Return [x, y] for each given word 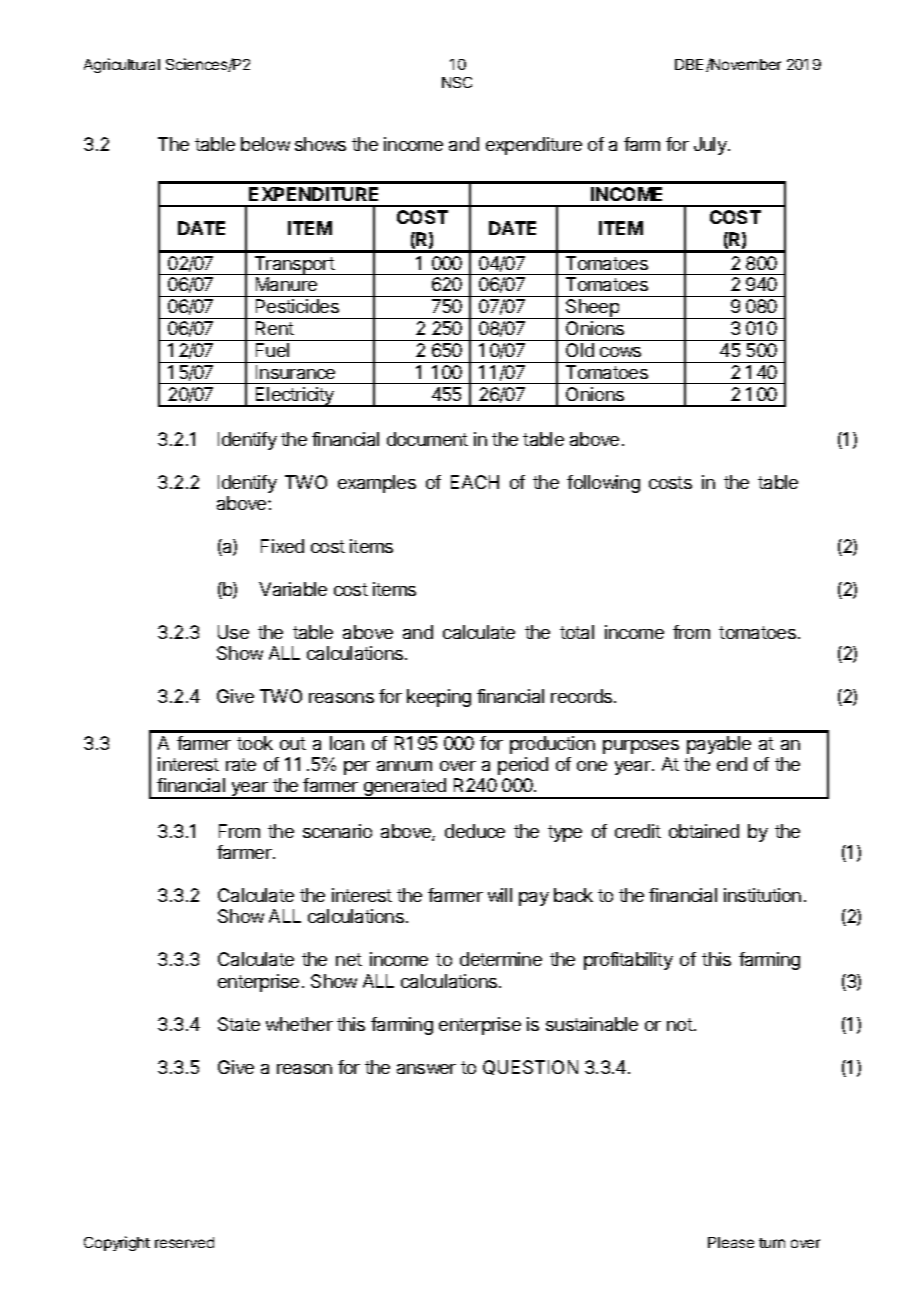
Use [233, 632]
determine [501, 959]
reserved [184, 1242]
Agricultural [122, 65]
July [711, 146]
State [239, 1024]
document [427, 439]
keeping [439, 698]
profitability [628, 961]
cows [620, 352]
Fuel [272, 350]
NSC [457, 82]
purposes [641, 747]
